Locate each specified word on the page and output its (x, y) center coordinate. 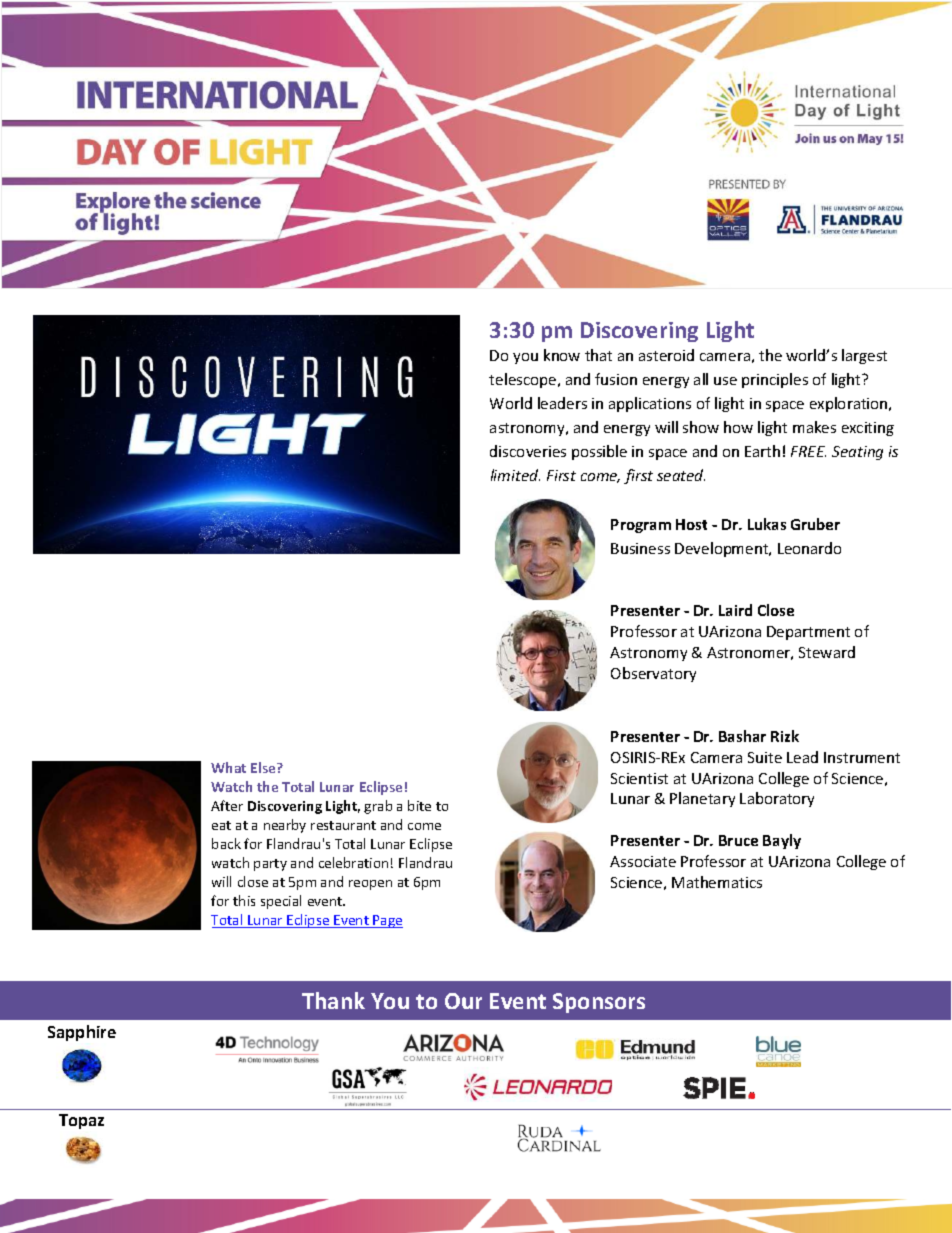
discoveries (528, 451)
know (562, 355)
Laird (735, 610)
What (228, 767)
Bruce (738, 840)
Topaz (81, 1121)
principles (775, 380)
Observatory (653, 674)
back (226, 843)
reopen (370, 885)
